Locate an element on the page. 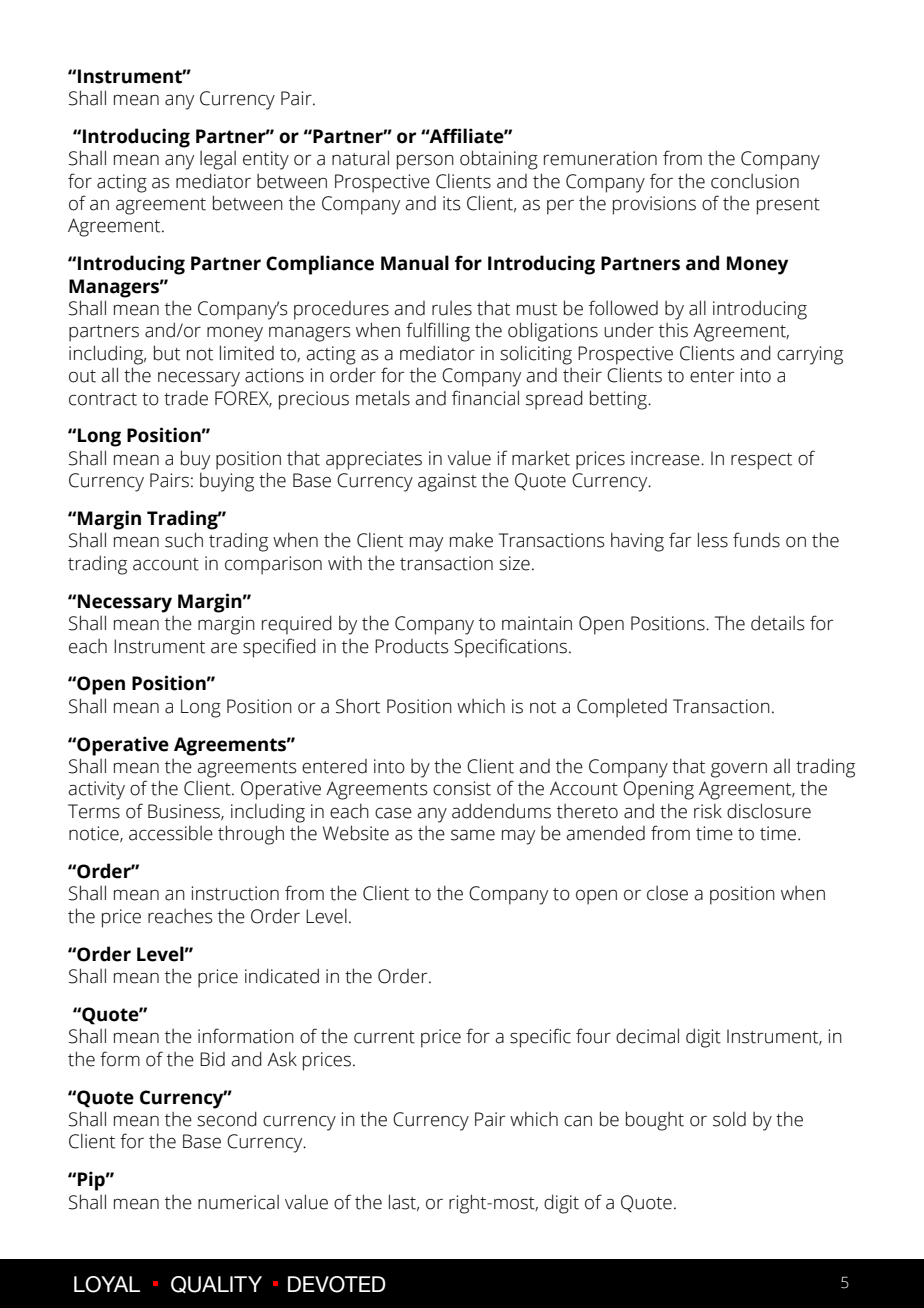 The height and width of the page is (1308, 924). QUALITY is located at coordinates (216, 1284).
